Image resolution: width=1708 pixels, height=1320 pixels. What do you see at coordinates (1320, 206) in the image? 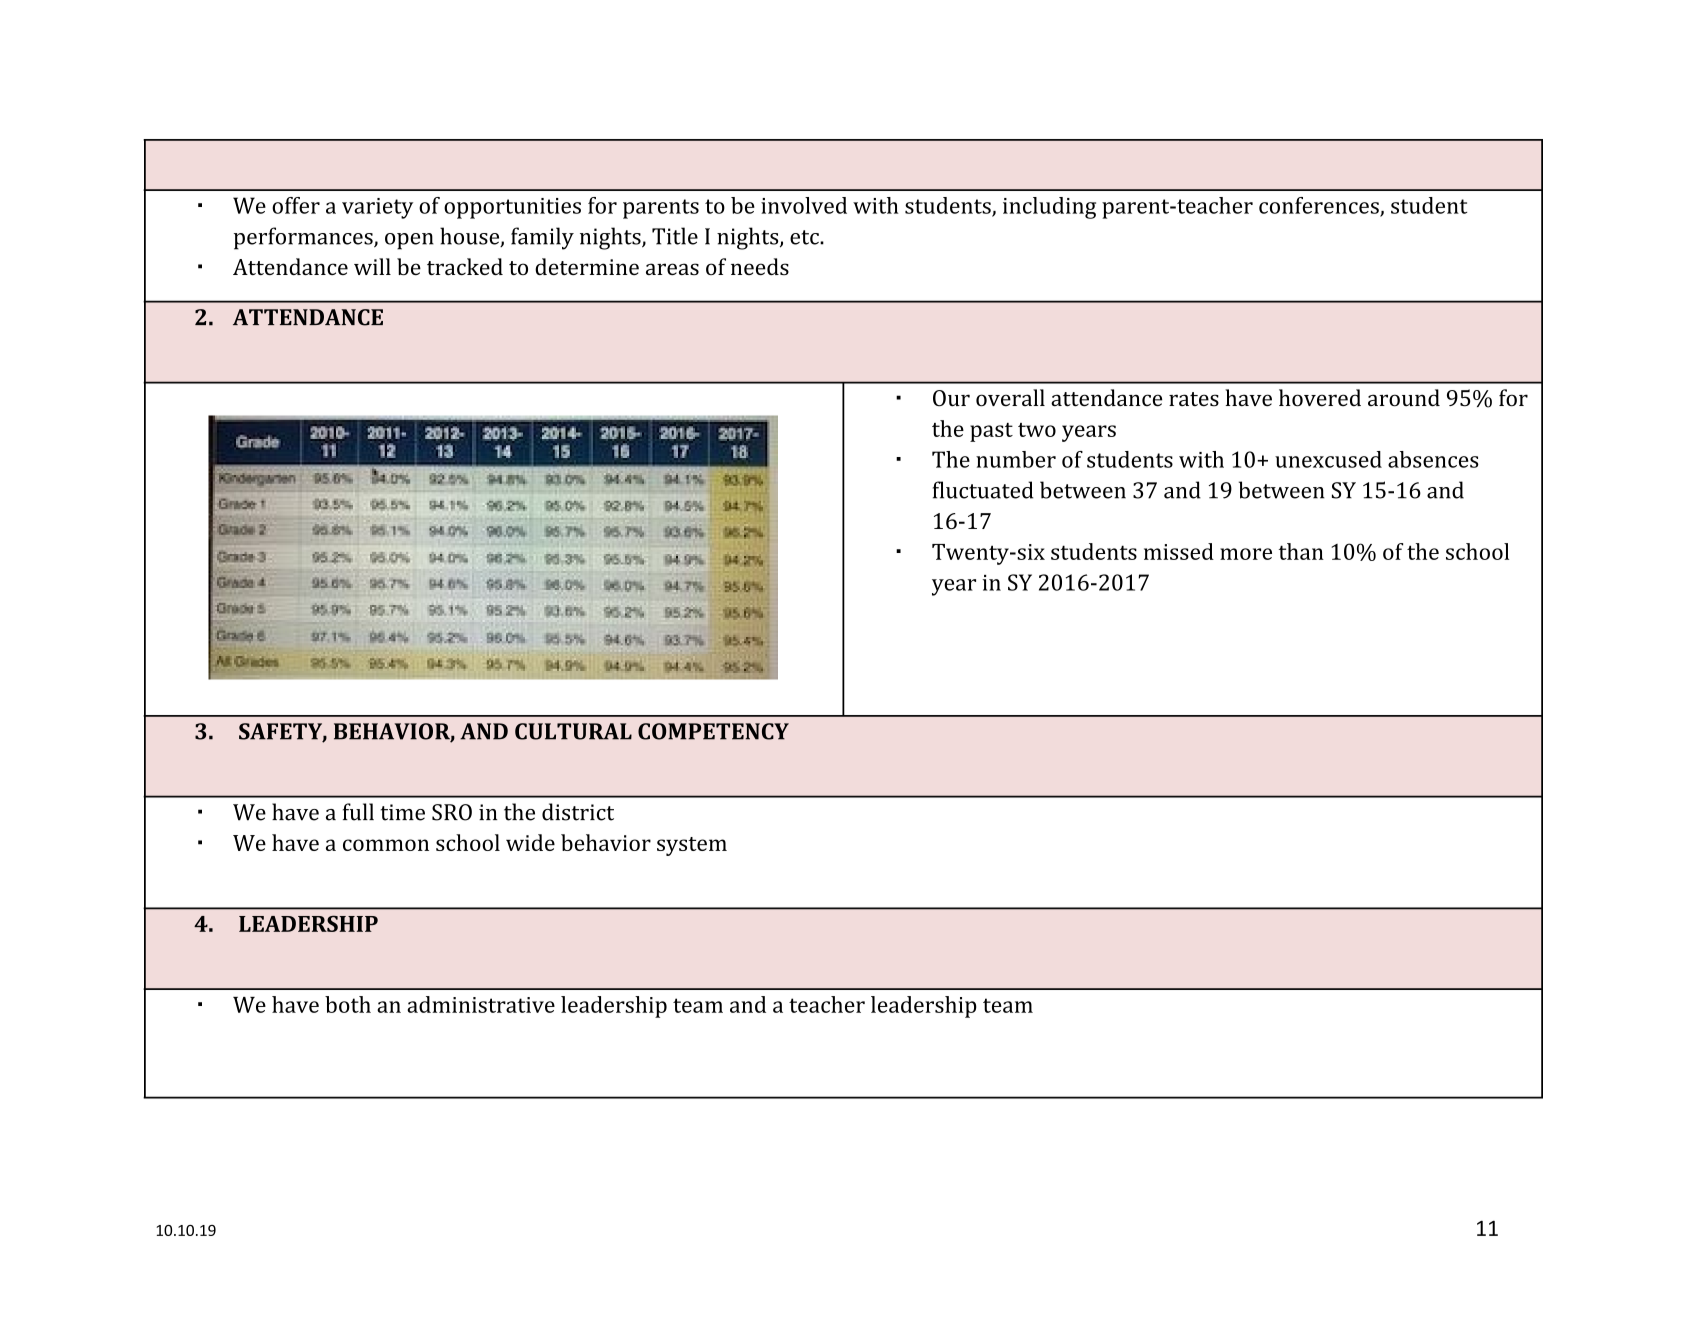
I see `conferences` at bounding box center [1320, 206].
